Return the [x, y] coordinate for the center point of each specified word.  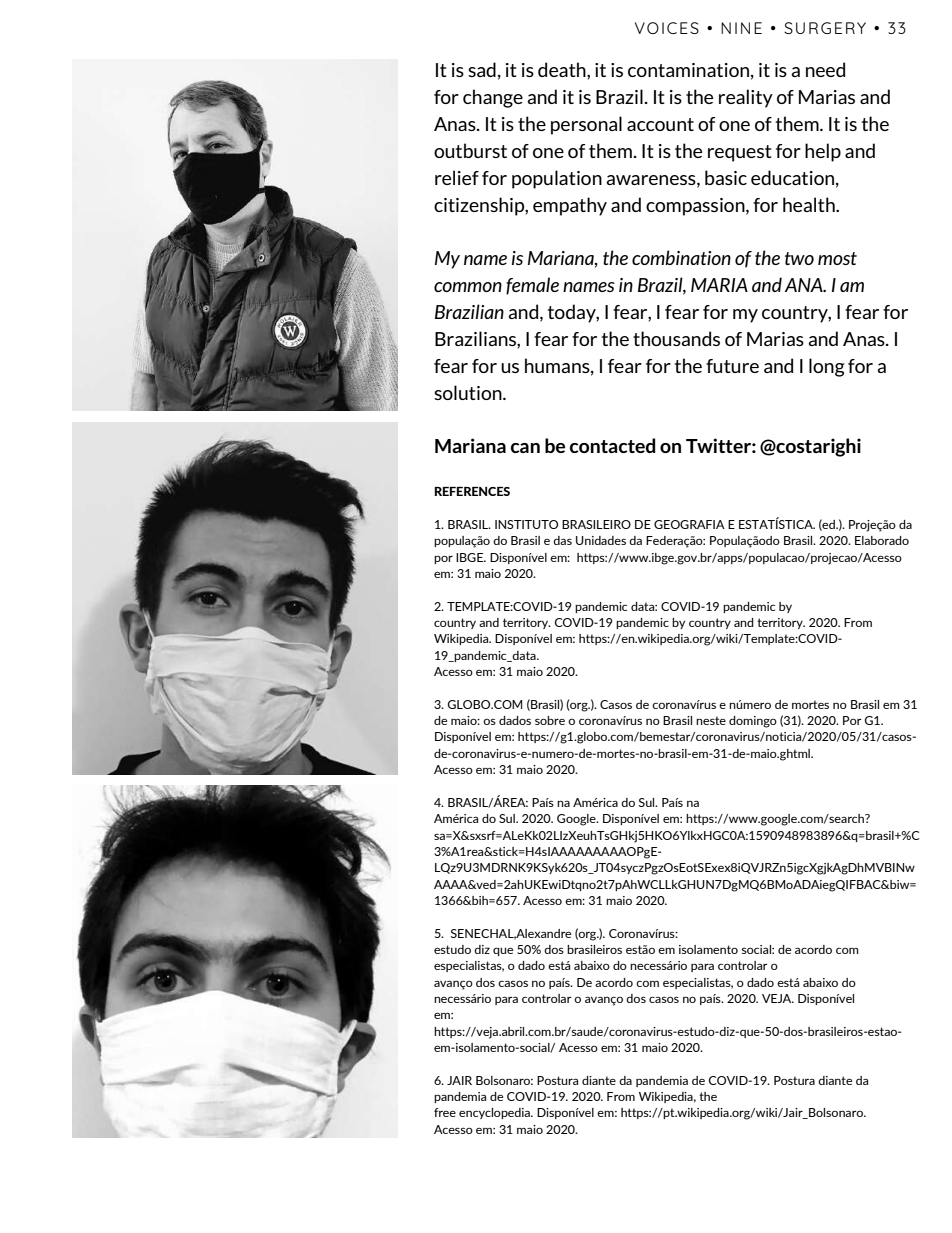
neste [711, 720]
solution [469, 392]
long [826, 367]
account [660, 124]
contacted [613, 445]
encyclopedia [495, 1113]
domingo [753, 722]
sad [482, 69]
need [825, 69]
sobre [550, 720]
